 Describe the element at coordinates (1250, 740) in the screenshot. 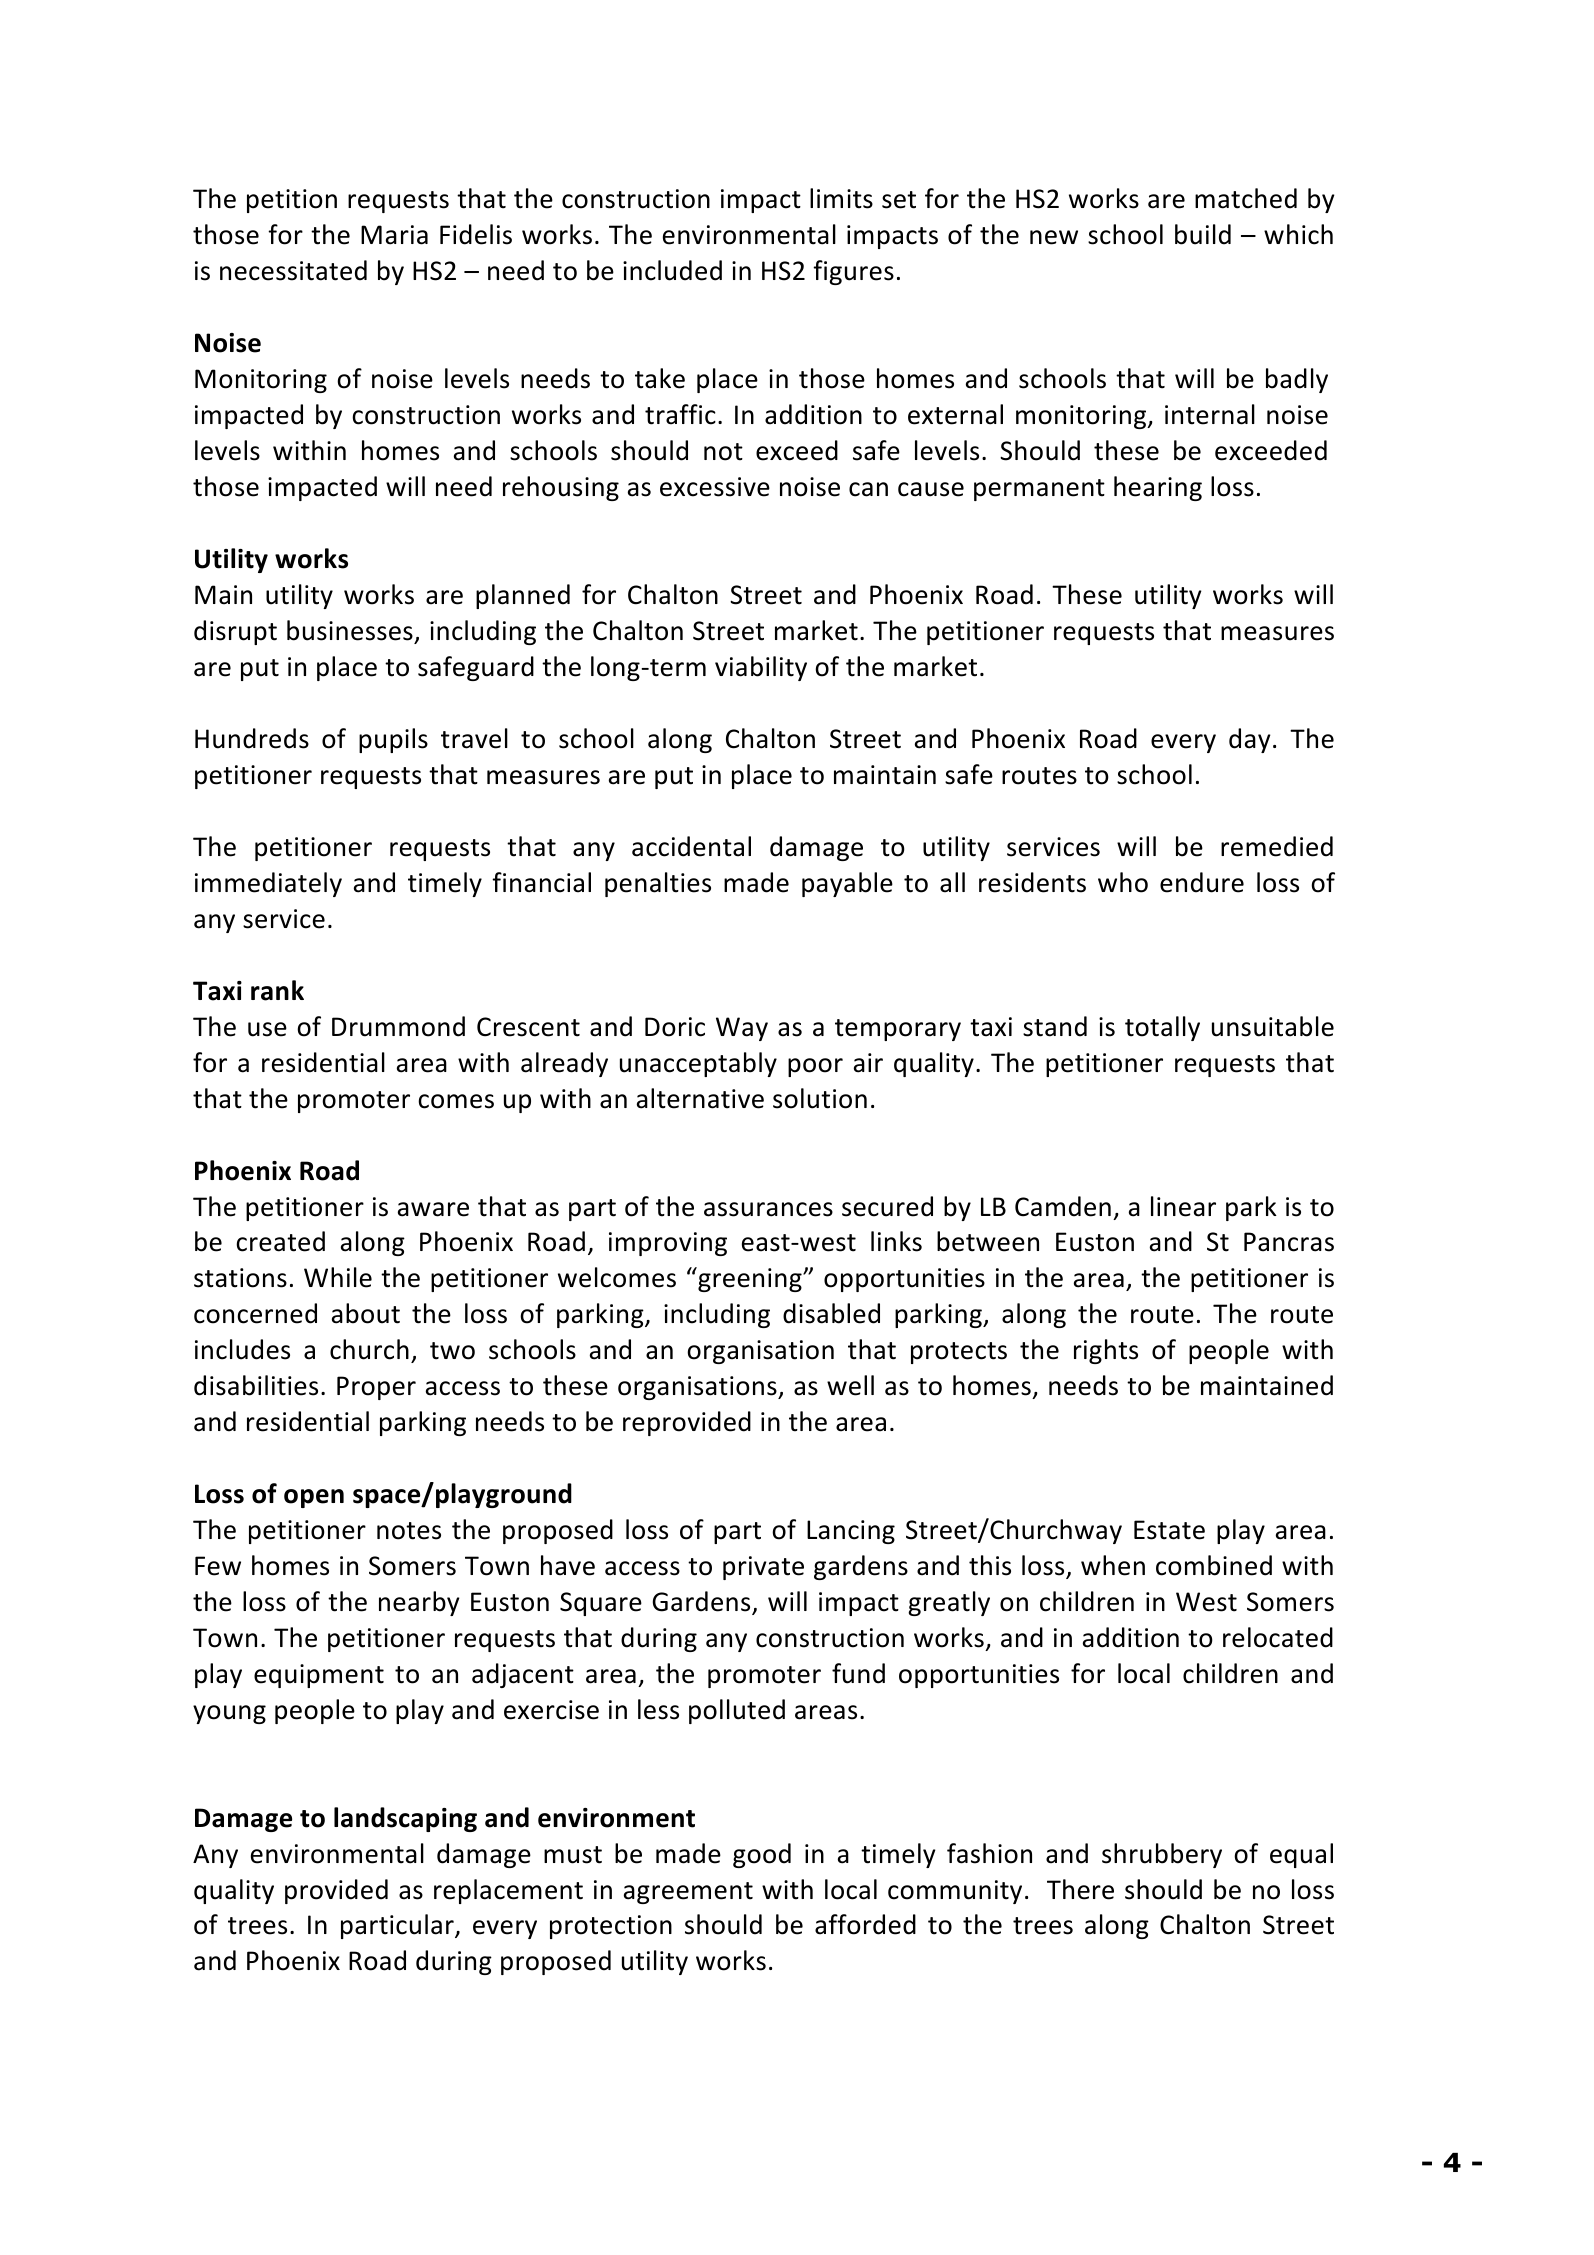

I see `day` at that location.
